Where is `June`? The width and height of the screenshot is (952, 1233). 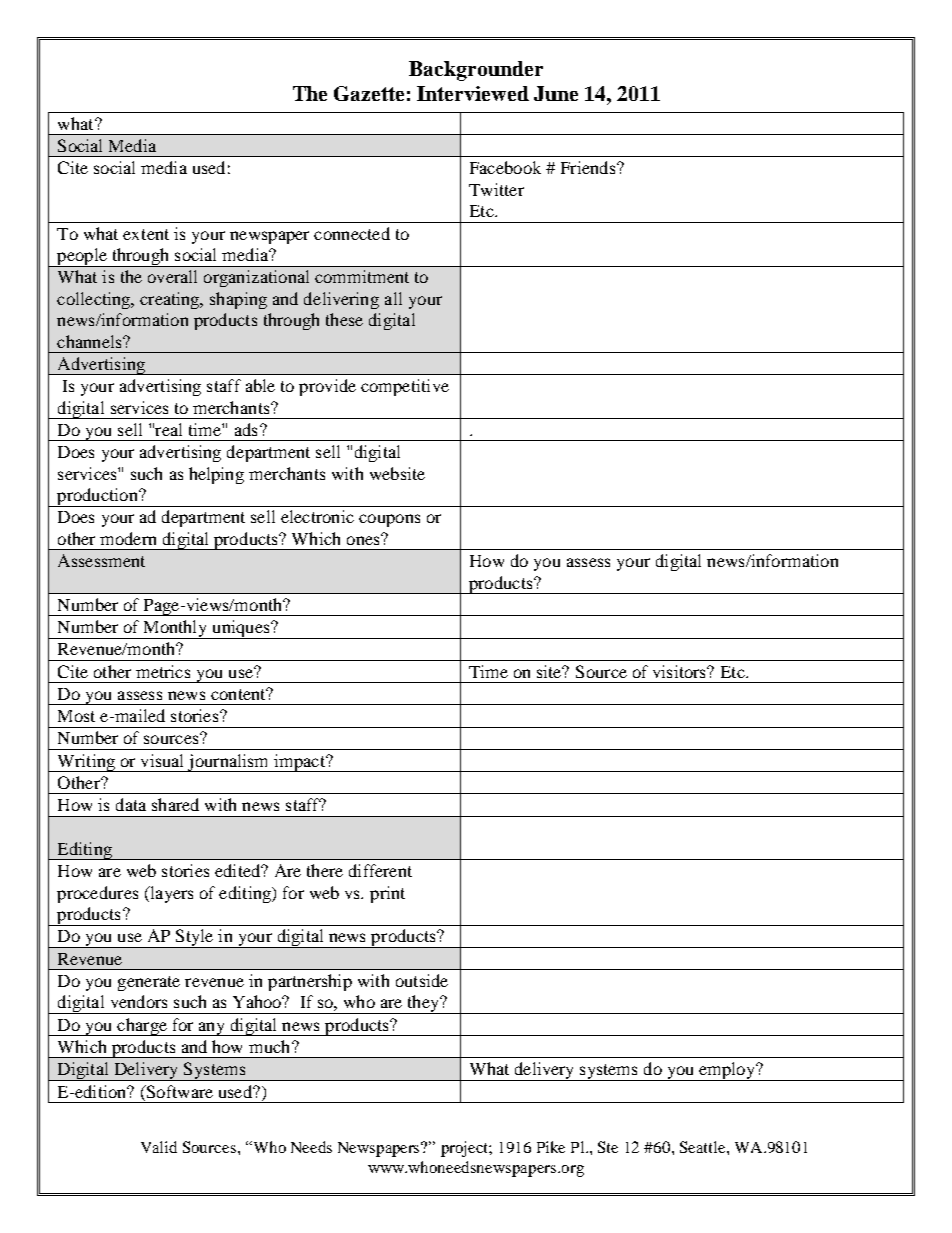 June is located at coordinates (556, 93).
